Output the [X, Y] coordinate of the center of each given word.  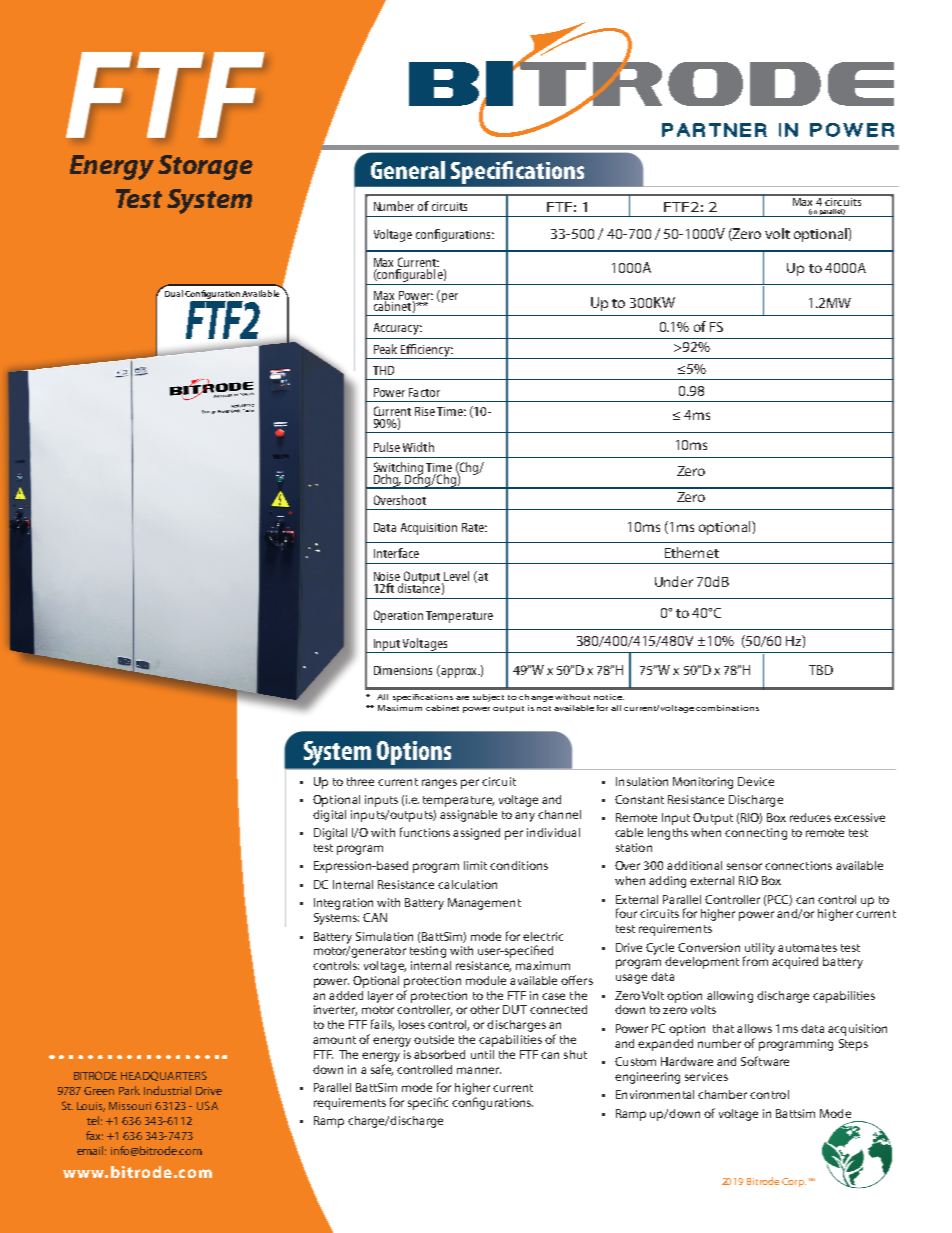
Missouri [130, 1106]
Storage [205, 167]
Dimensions [403, 670]
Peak [385, 349]
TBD [821, 670]
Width [418, 447]
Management [484, 904]
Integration [343, 904]
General [408, 170]
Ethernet [692, 552]
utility [760, 950]
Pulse [387, 447]
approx [459, 673]
